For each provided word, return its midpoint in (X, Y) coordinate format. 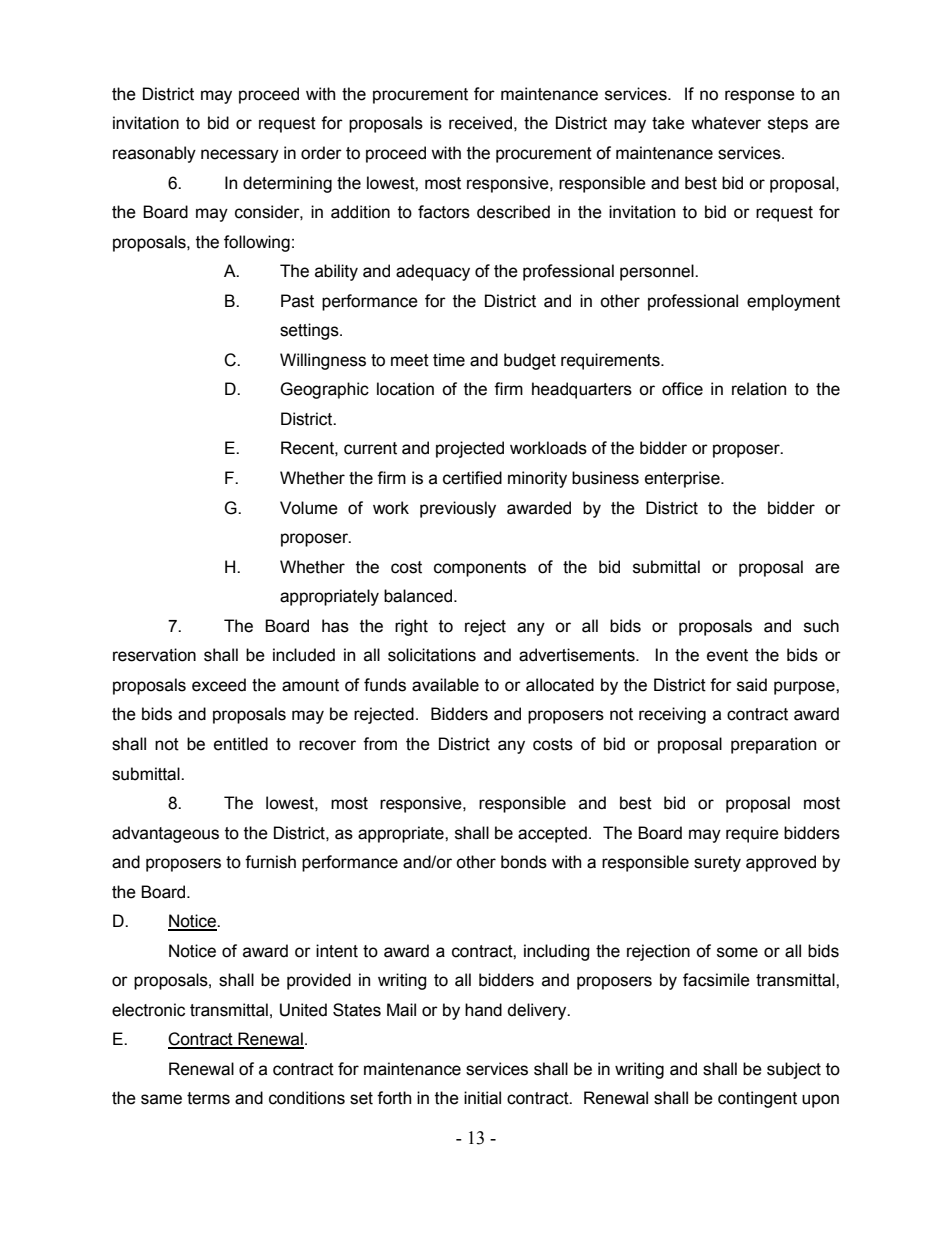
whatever (726, 123)
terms (208, 1098)
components (480, 569)
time (449, 360)
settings (310, 331)
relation (759, 389)
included (304, 655)
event (727, 655)
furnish (270, 862)
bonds (524, 862)
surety (717, 864)
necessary (240, 156)
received (480, 123)
